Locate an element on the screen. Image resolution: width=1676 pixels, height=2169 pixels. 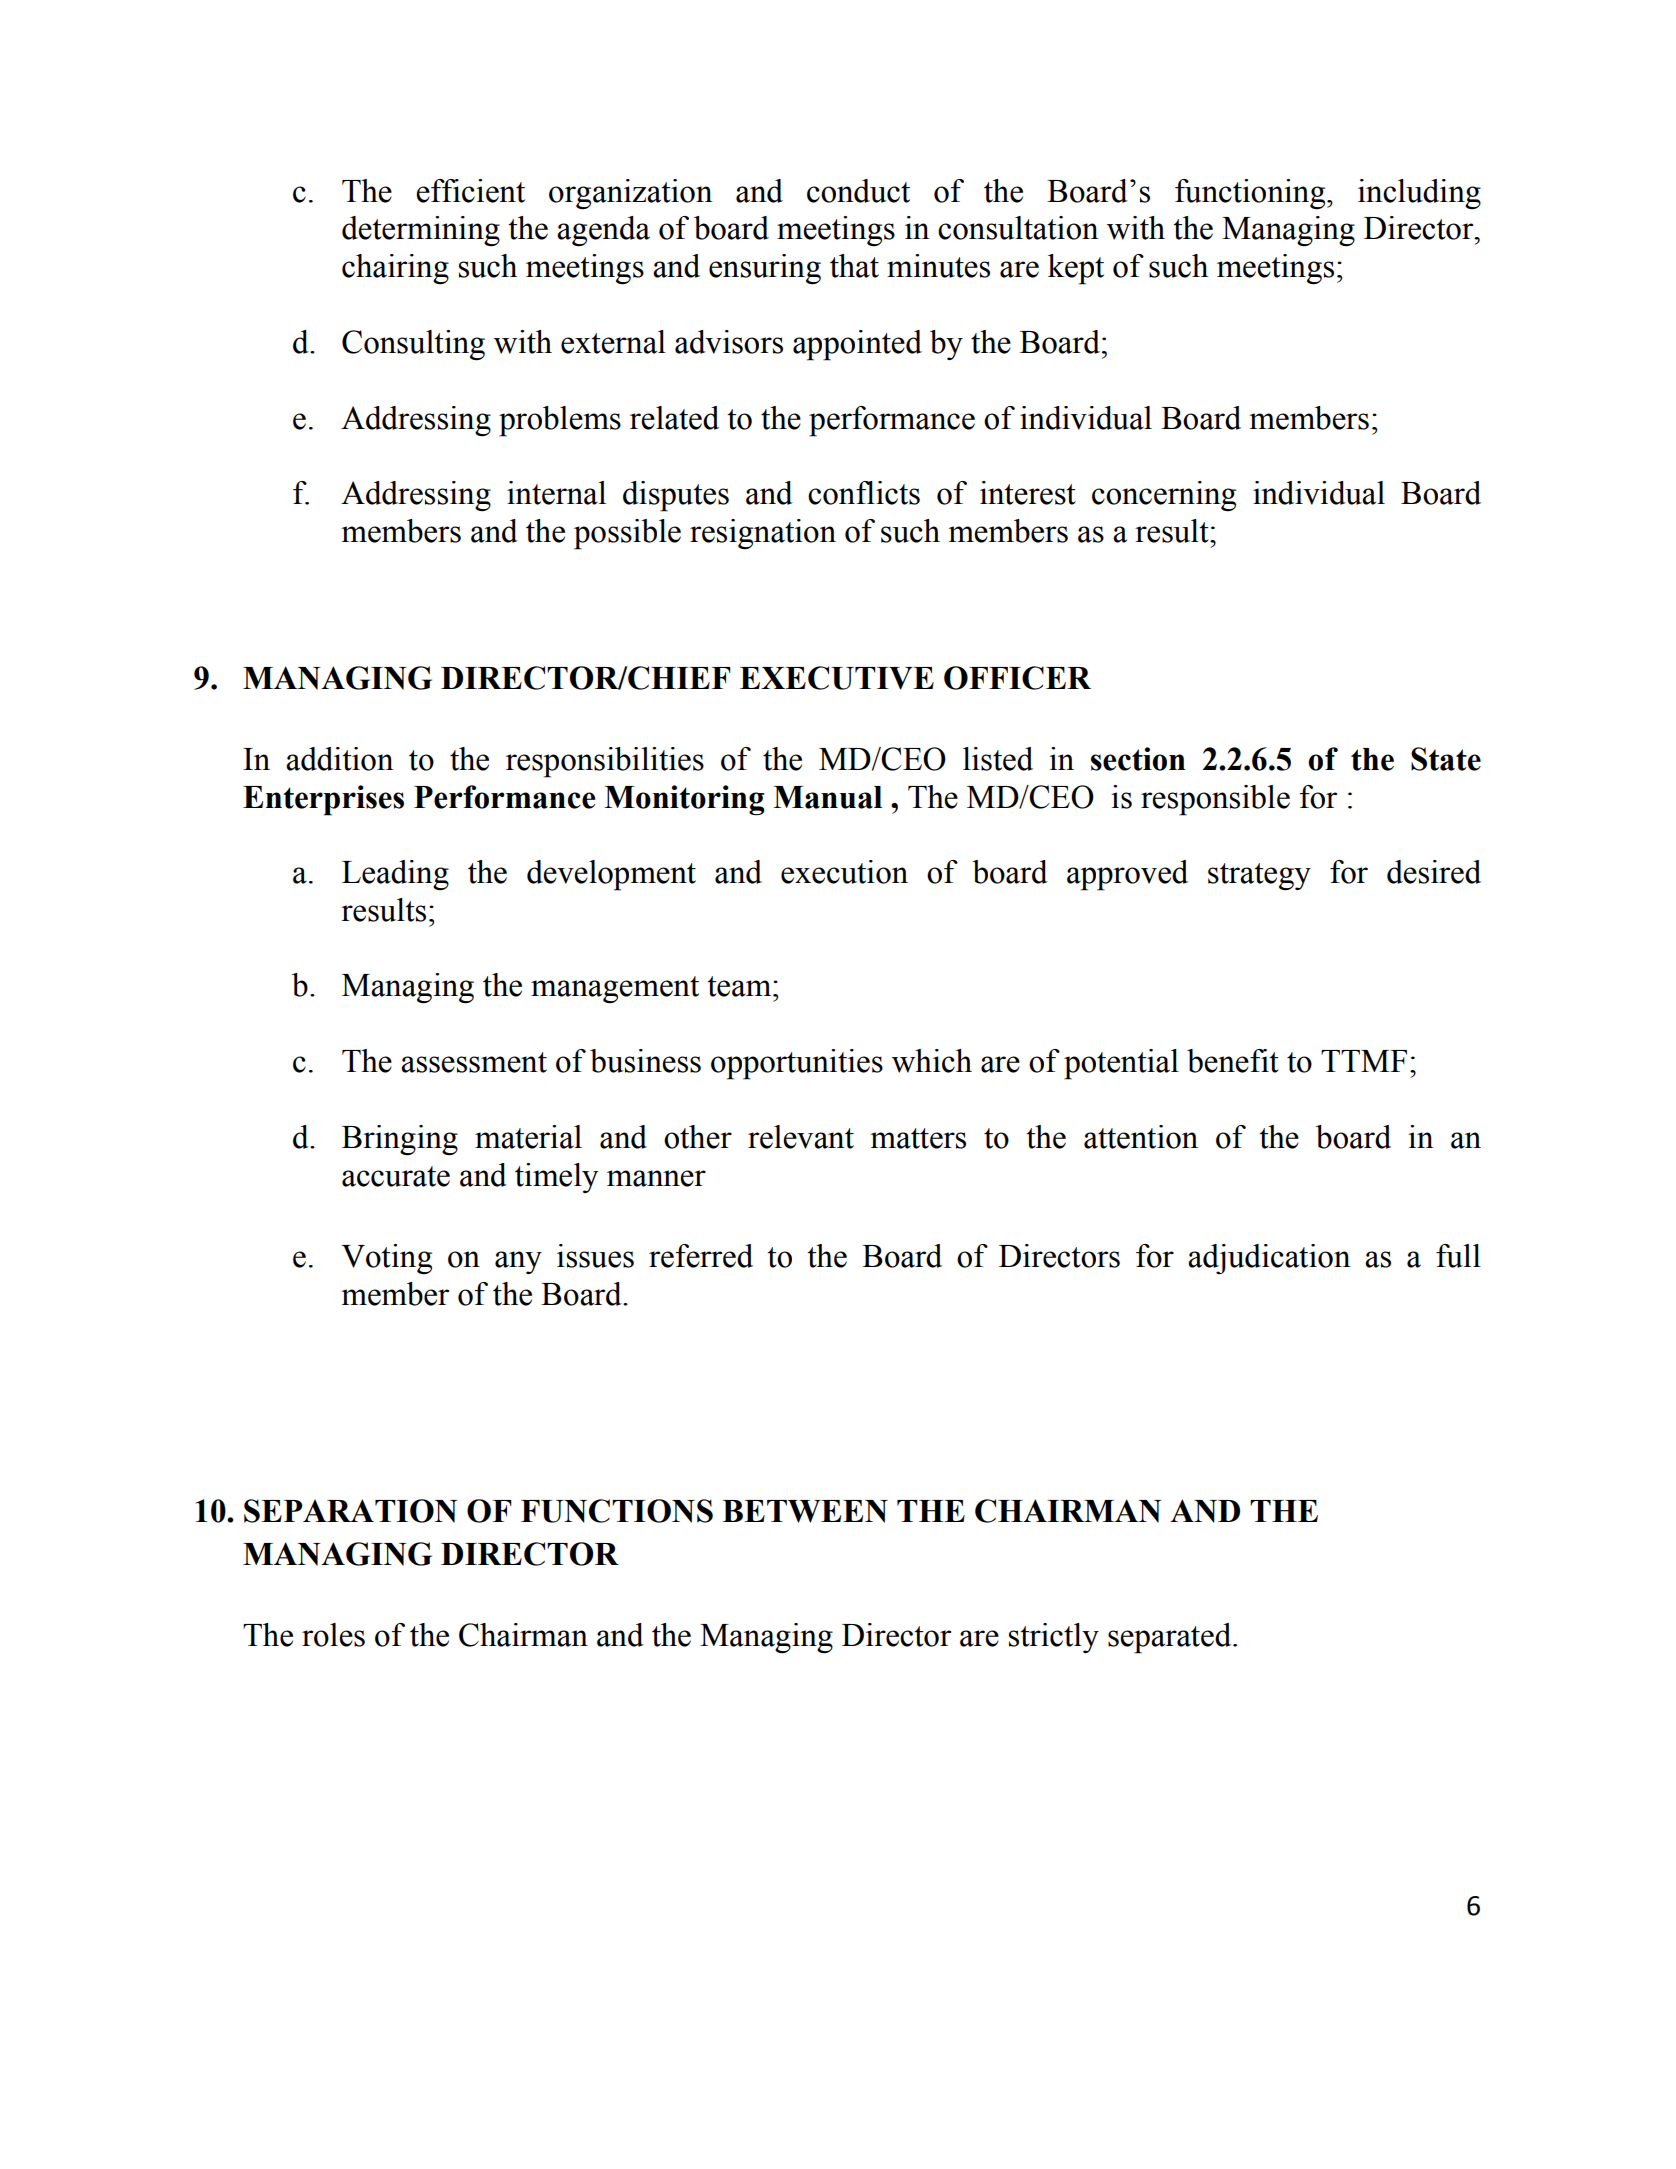
execution is located at coordinates (844, 872).
